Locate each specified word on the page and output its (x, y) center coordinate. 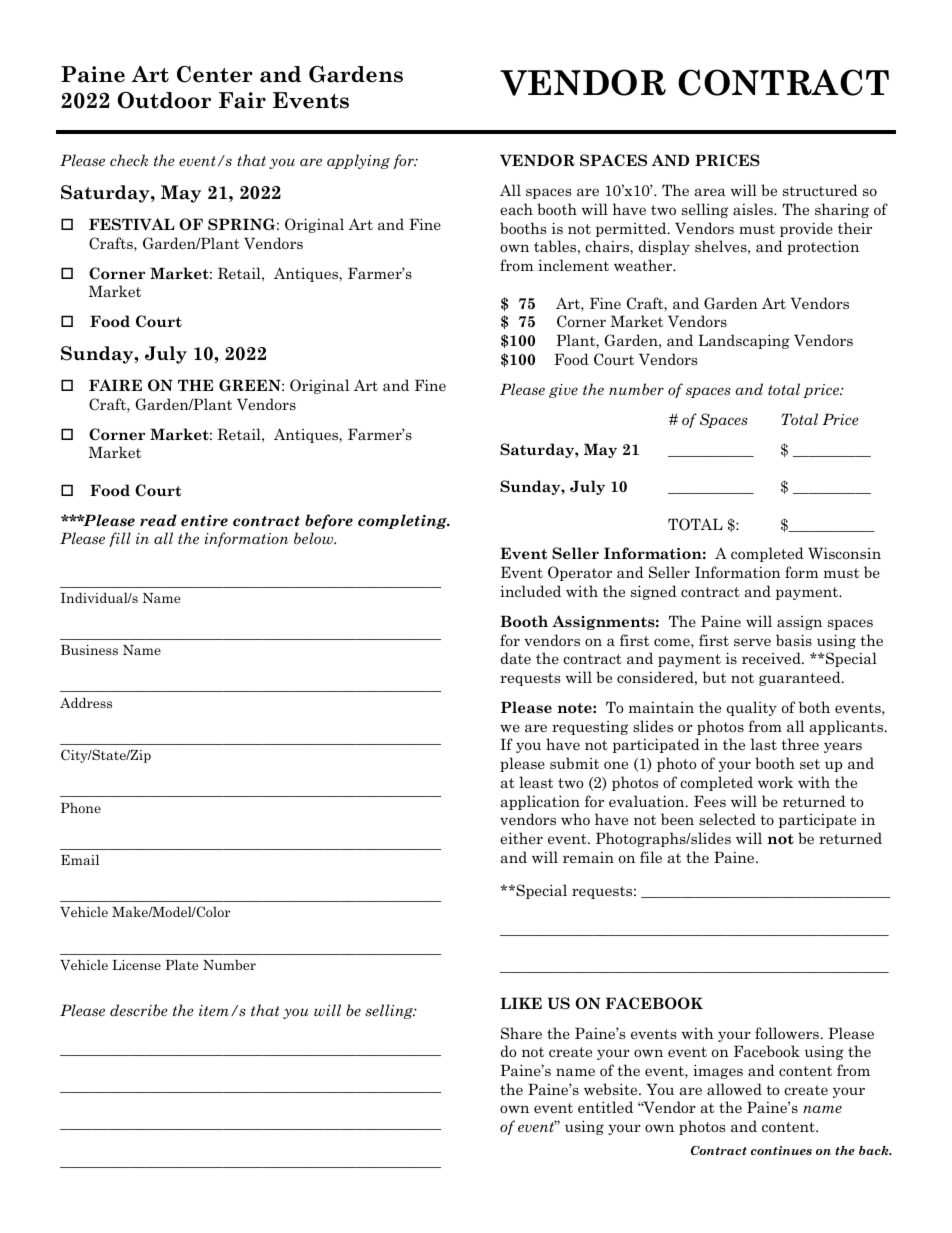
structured (820, 190)
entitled (605, 1107)
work (775, 782)
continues (781, 1150)
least (536, 782)
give (563, 391)
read (158, 520)
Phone (81, 807)
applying (358, 161)
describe (139, 1010)
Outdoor (164, 100)
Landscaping (744, 341)
